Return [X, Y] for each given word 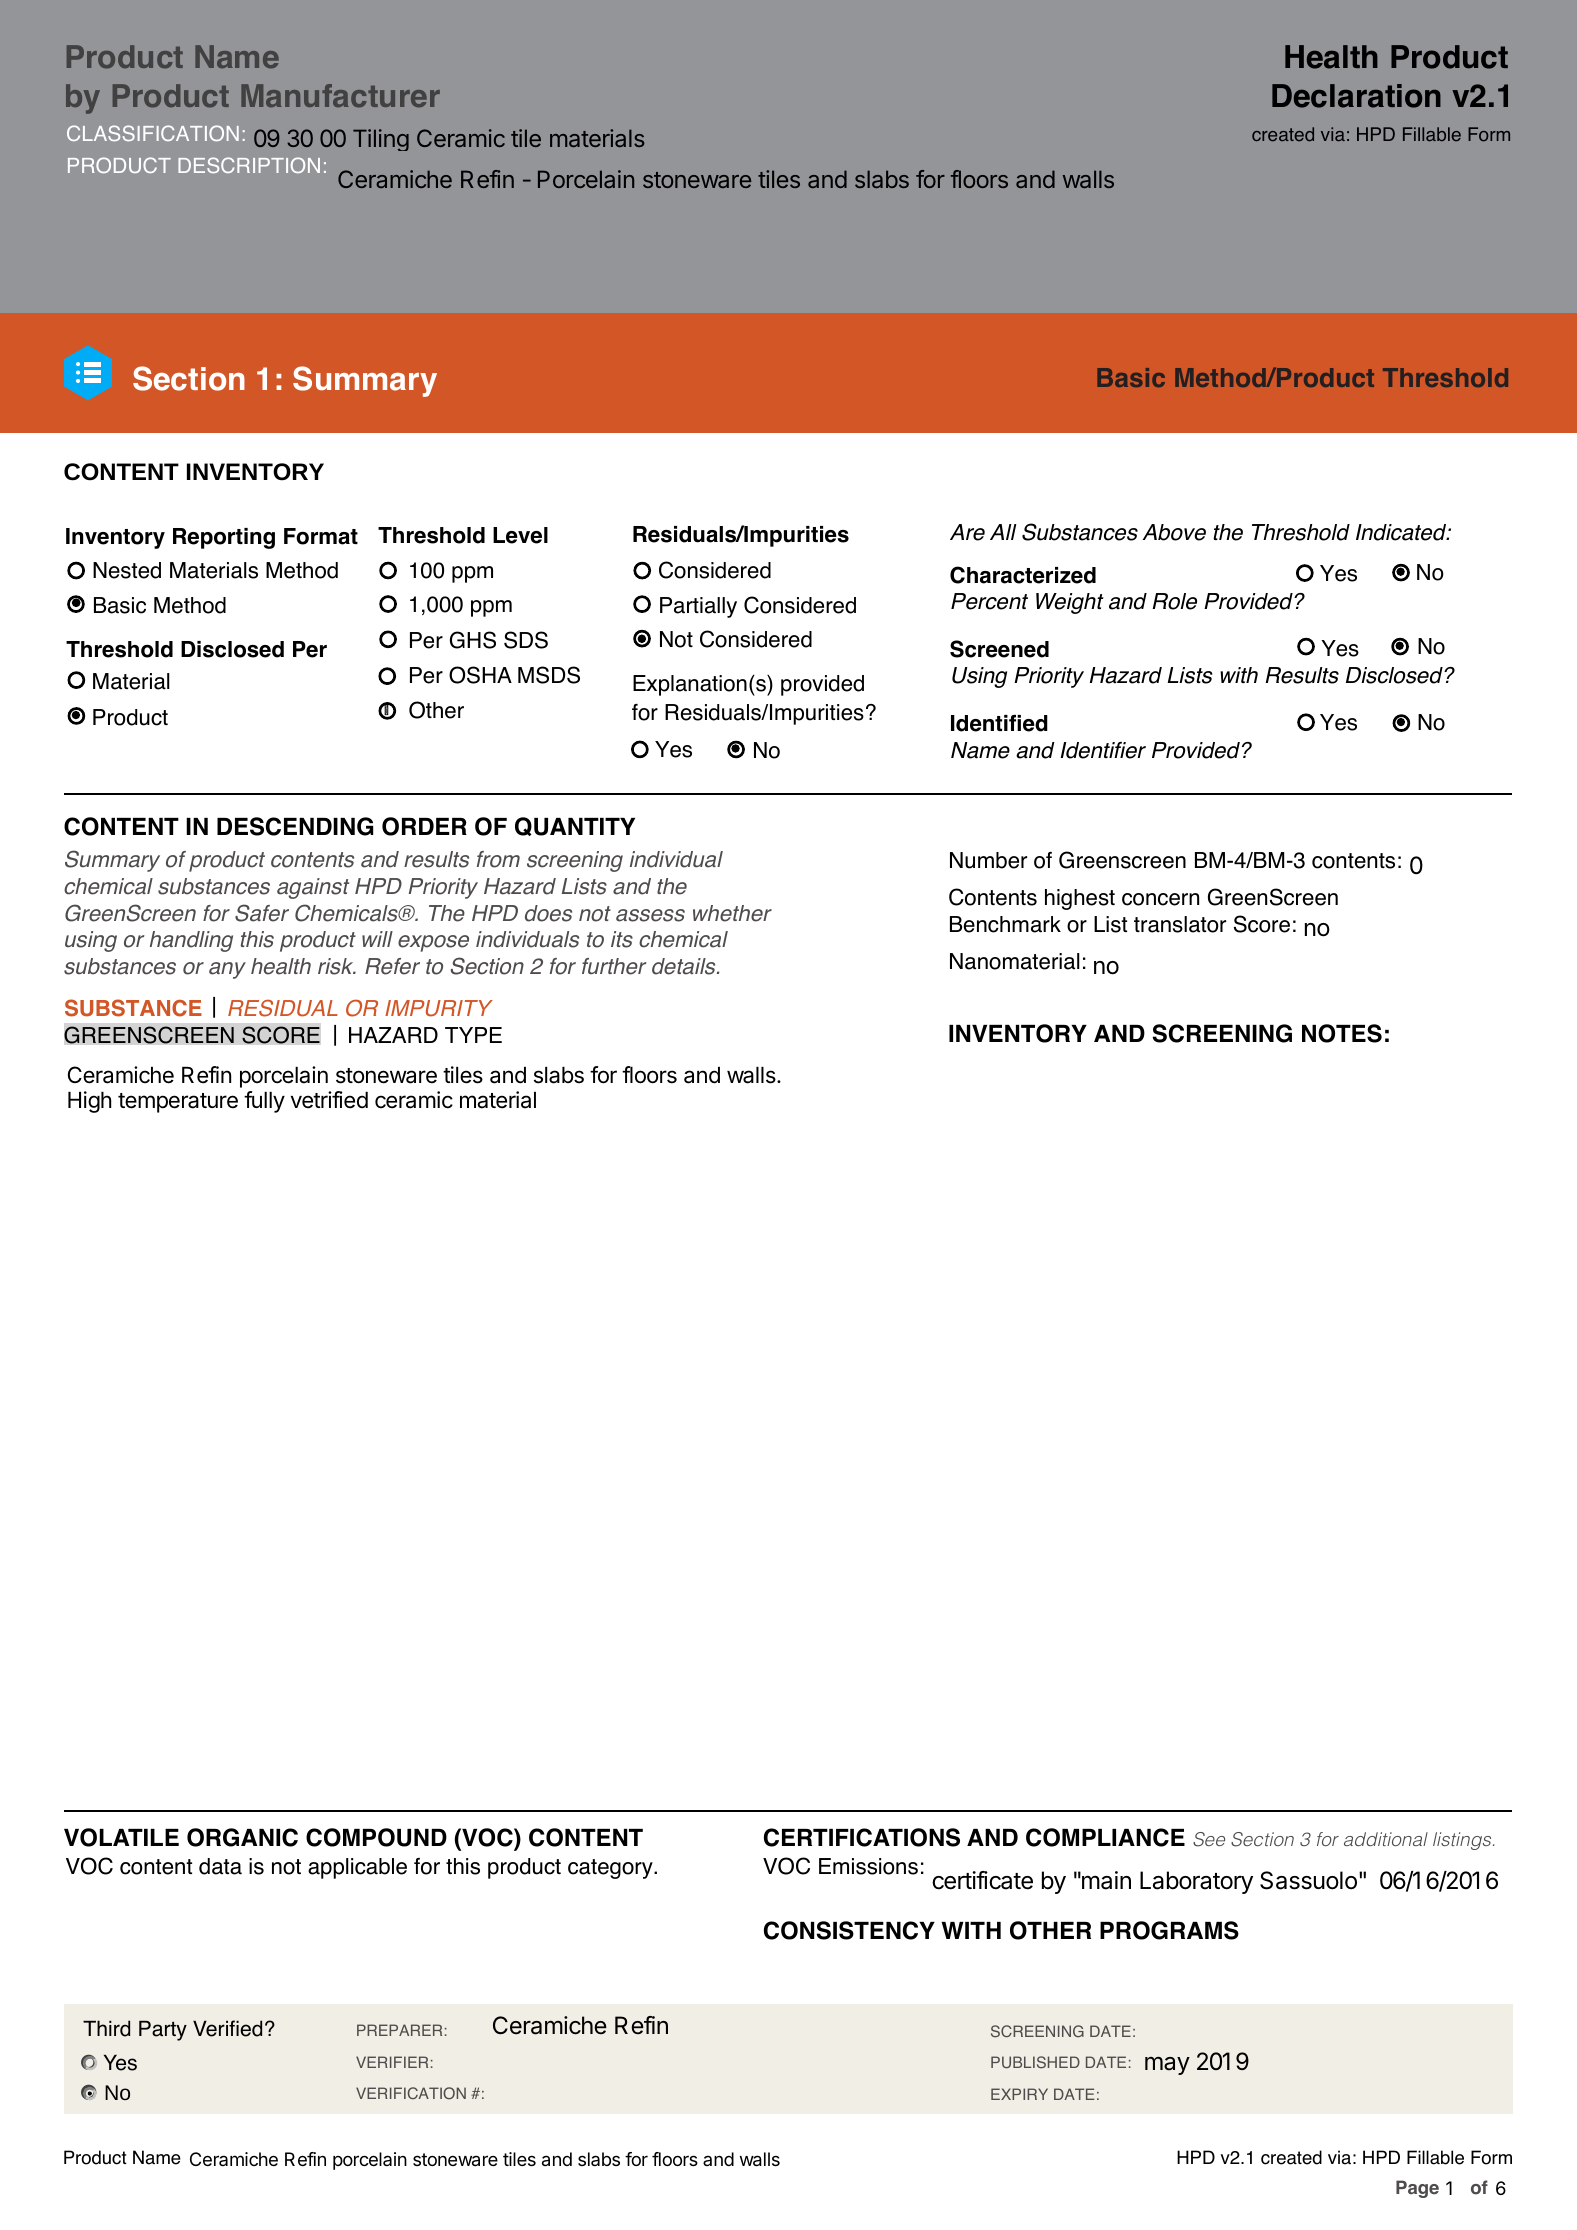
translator [1180, 924]
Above [1174, 532]
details [685, 966]
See [1209, 1839]
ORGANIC [242, 1837]
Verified [227, 2028]
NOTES [1342, 1033]
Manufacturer [340, 95]
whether [732, 913]
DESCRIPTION [249, 165]
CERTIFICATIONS [862, 1837]
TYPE [473, 1035]
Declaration [1356, 96]
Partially [698, 607]
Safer [262, 913]
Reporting [224, 538]
